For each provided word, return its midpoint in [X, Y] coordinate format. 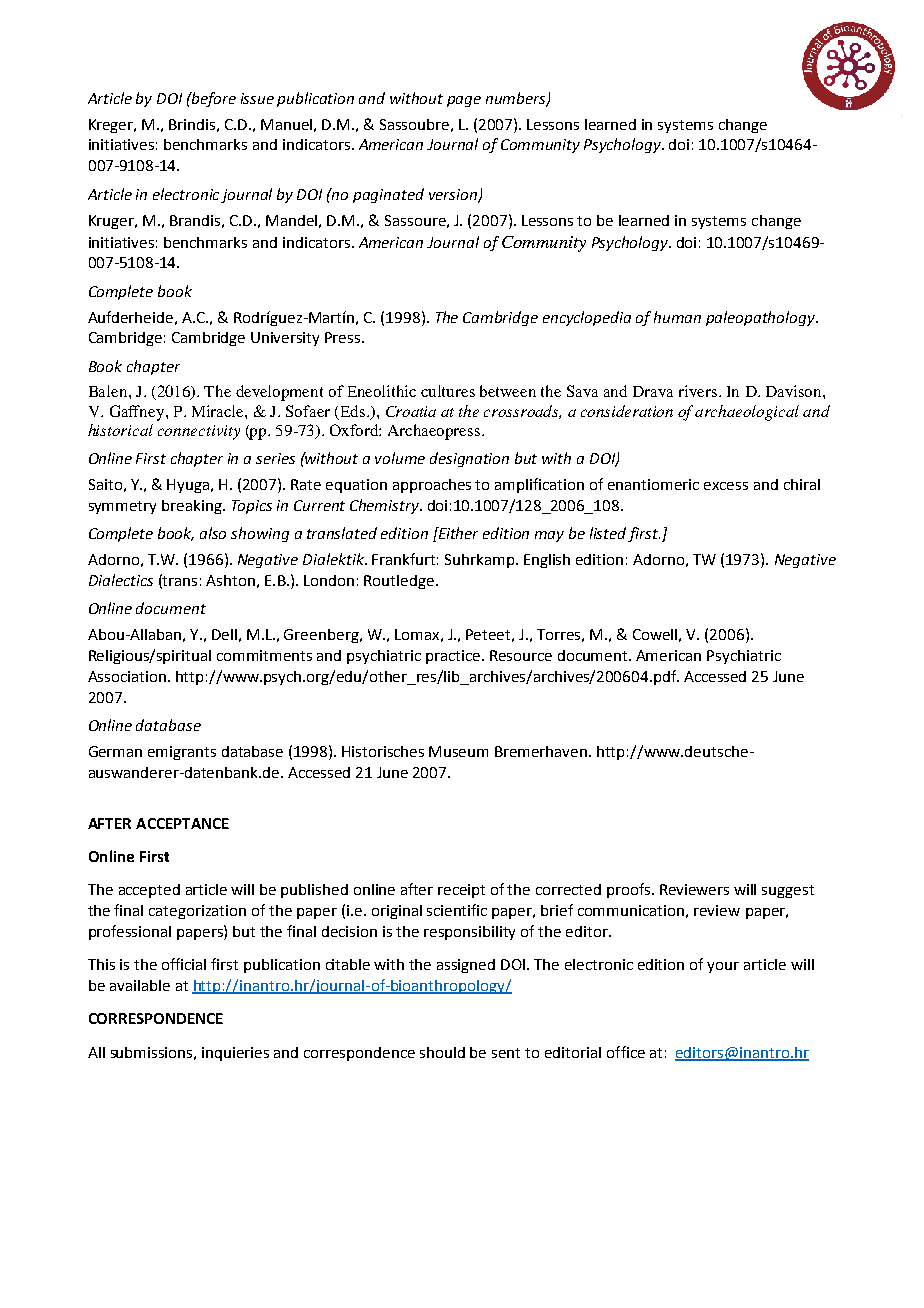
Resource [521, 655]
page [464, 101]
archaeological [747, 413]
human [677, 317]
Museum [458, 751]
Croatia [411, 411]
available [140, 985]
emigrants [182, 753]
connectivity [199, 432]
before [213, 99]
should [442, 1052]
